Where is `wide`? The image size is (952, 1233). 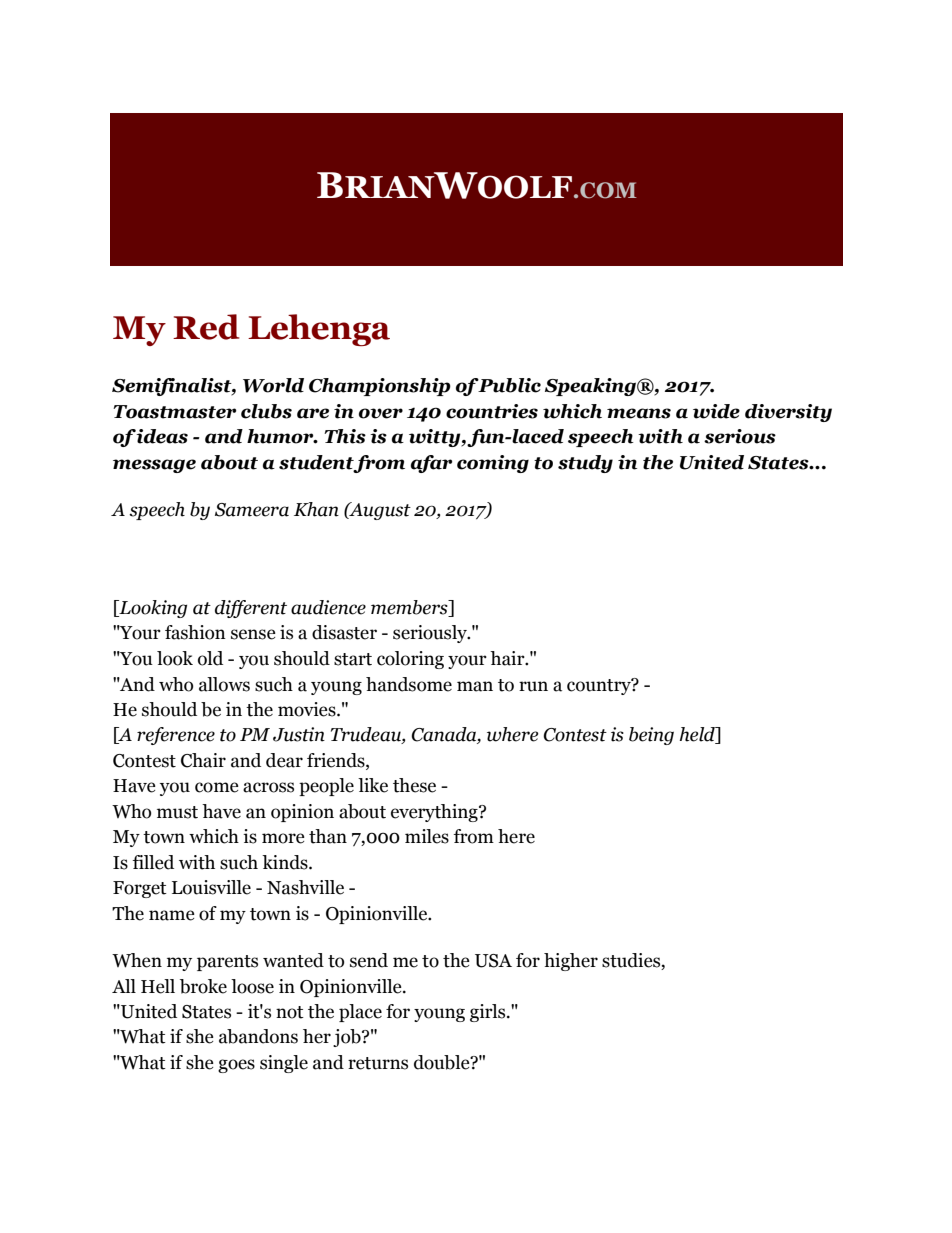
wide is located at coordinates (716, 411).
